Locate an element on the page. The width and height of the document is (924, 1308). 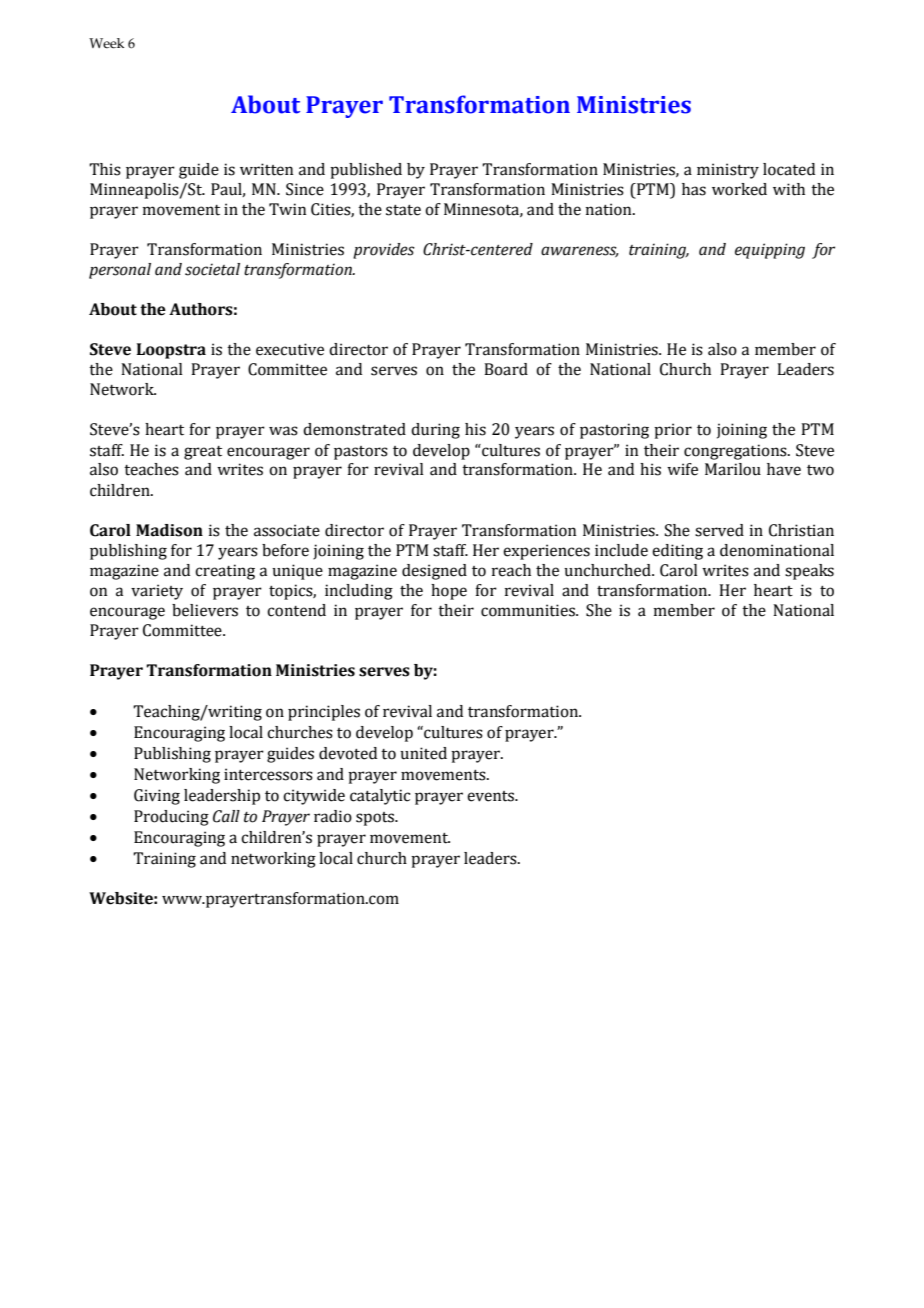
congregations is located at coordinates (736, 452).
